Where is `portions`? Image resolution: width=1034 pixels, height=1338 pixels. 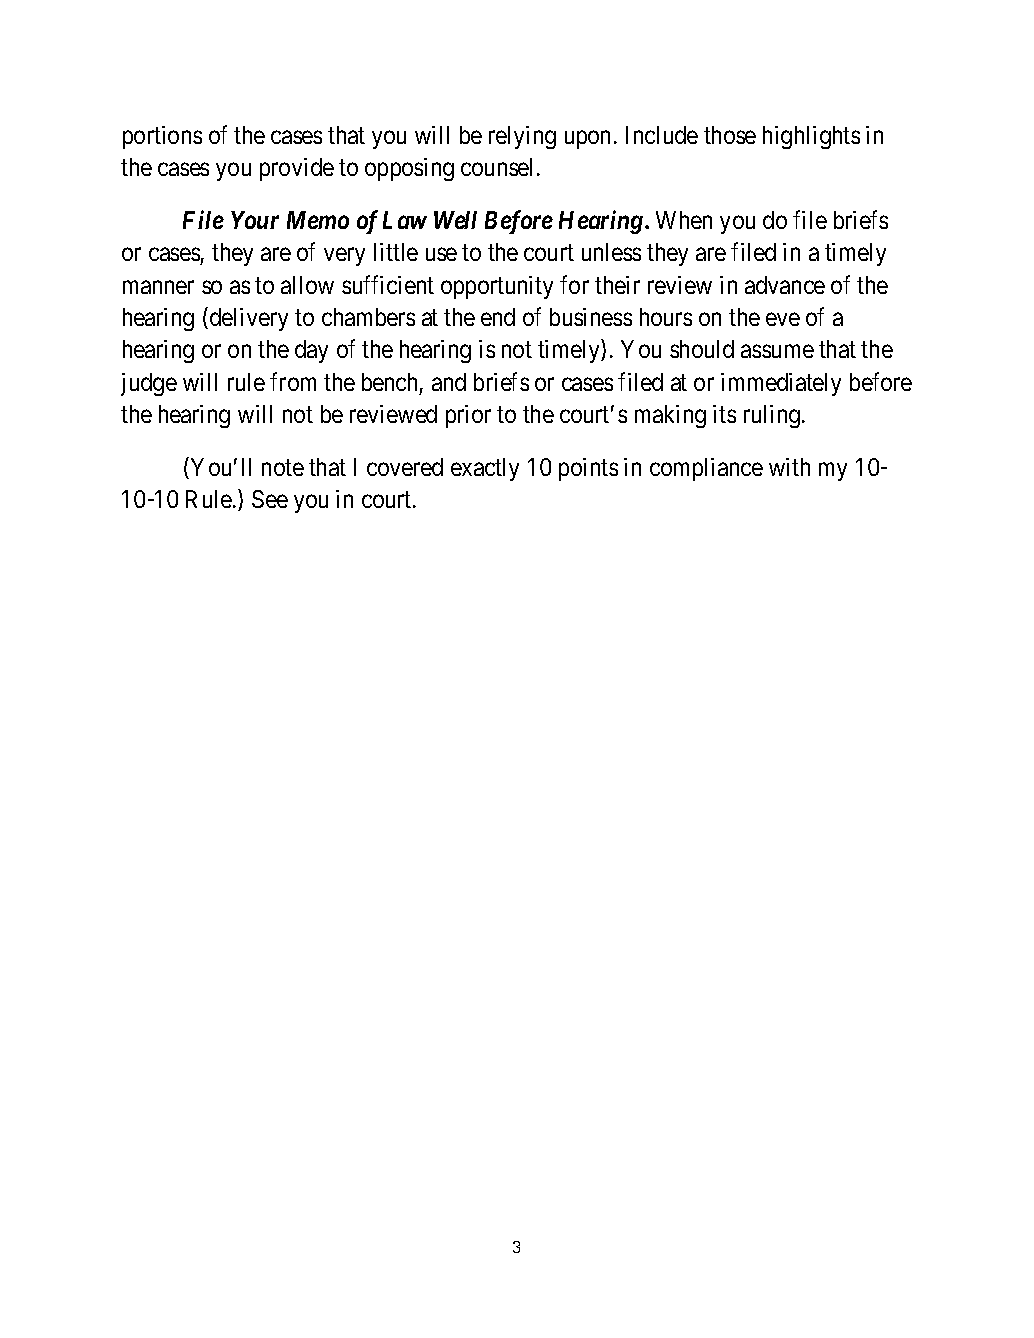 portions is located at coordinates (162, 137).
